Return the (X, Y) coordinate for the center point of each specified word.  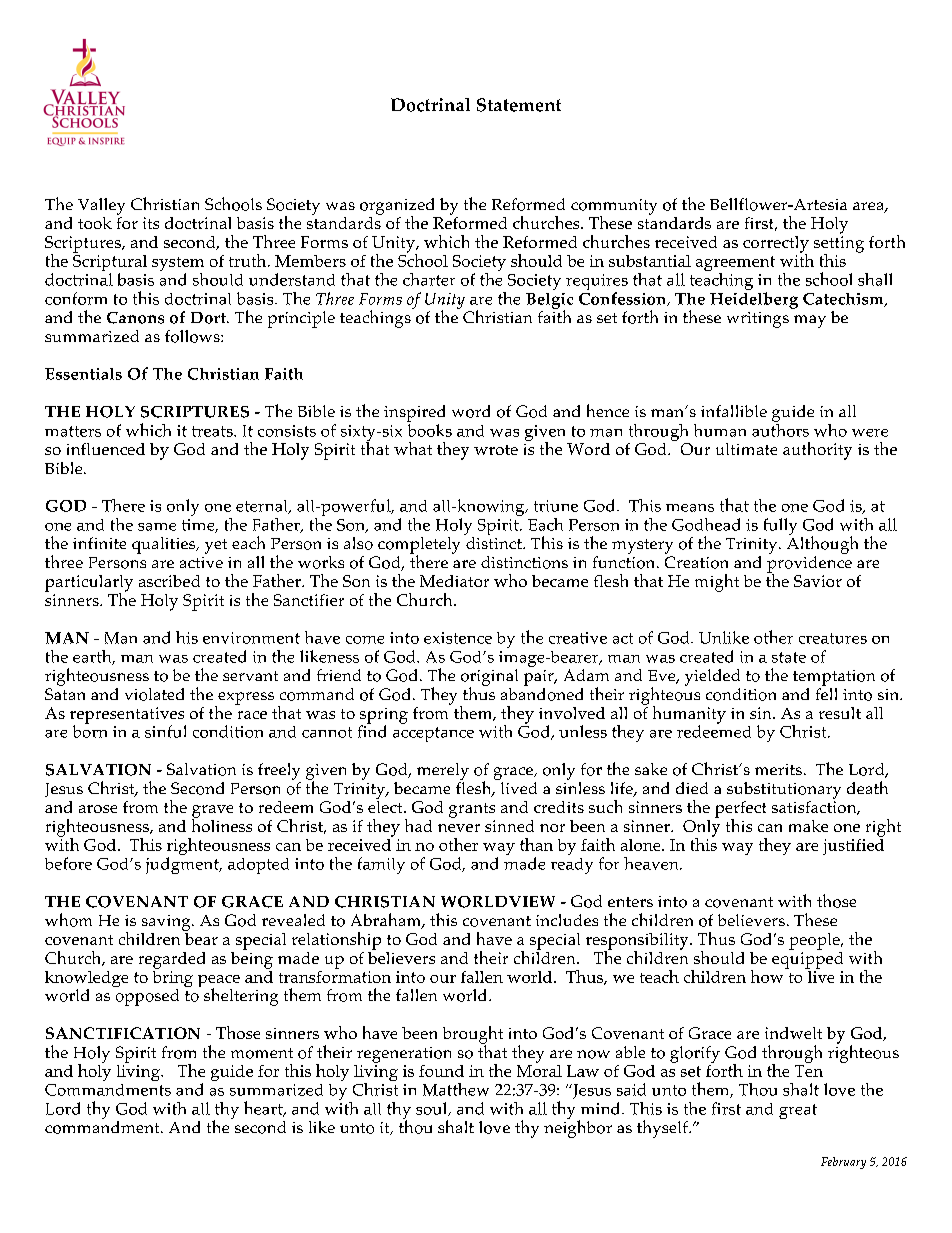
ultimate (746, 449)
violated (154, 694)
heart (264, 1109)
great (798, 1111)
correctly (776, 245)
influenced (106, 449)
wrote (496, 450)
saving (167, 923)
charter (429, 279)
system (178, 265)
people (815, 941)
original (489, 678)
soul (433, 1109)
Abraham (387, 921)
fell (826, 692)
